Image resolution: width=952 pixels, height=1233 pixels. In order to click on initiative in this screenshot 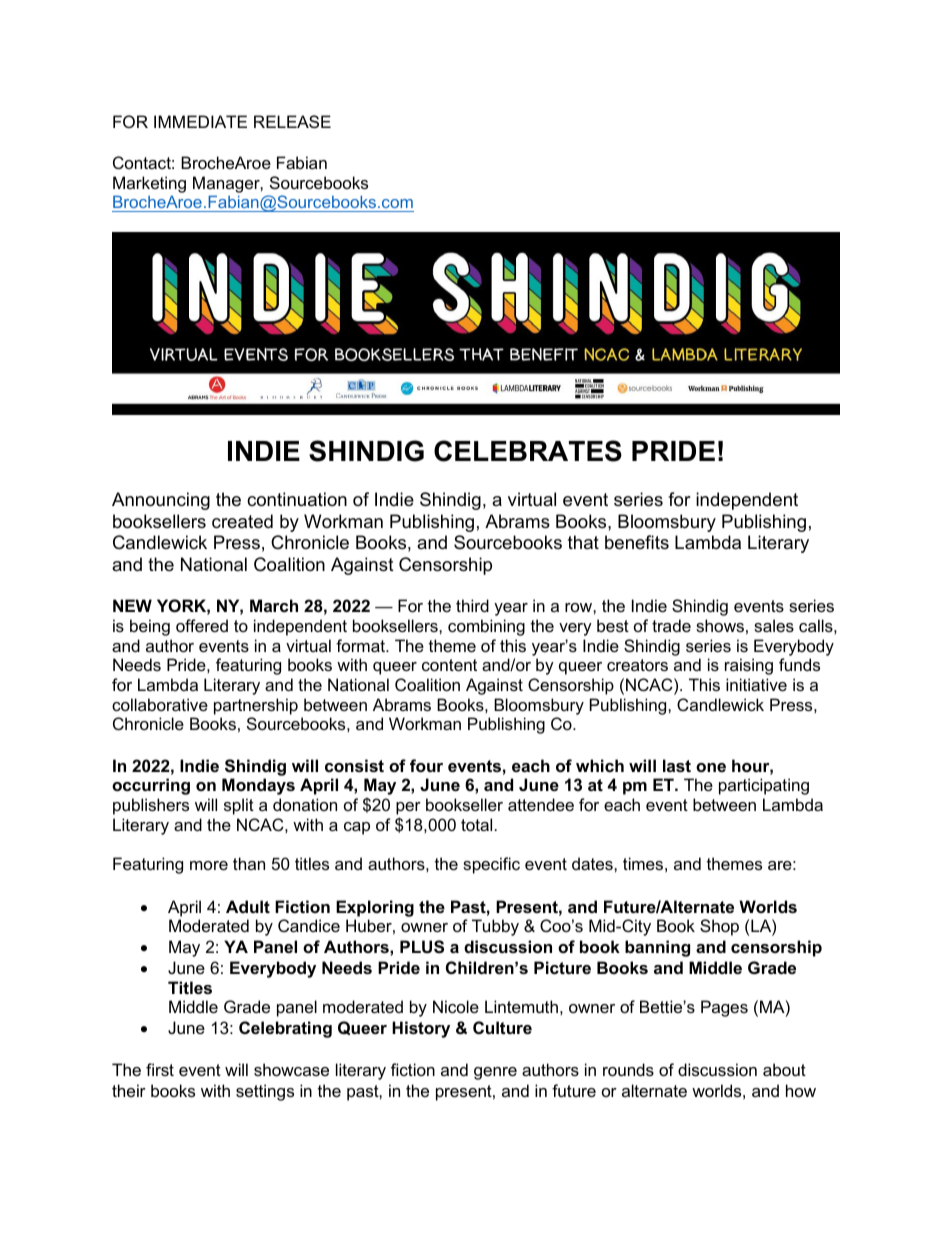, I will do `click(756, 684)`.
